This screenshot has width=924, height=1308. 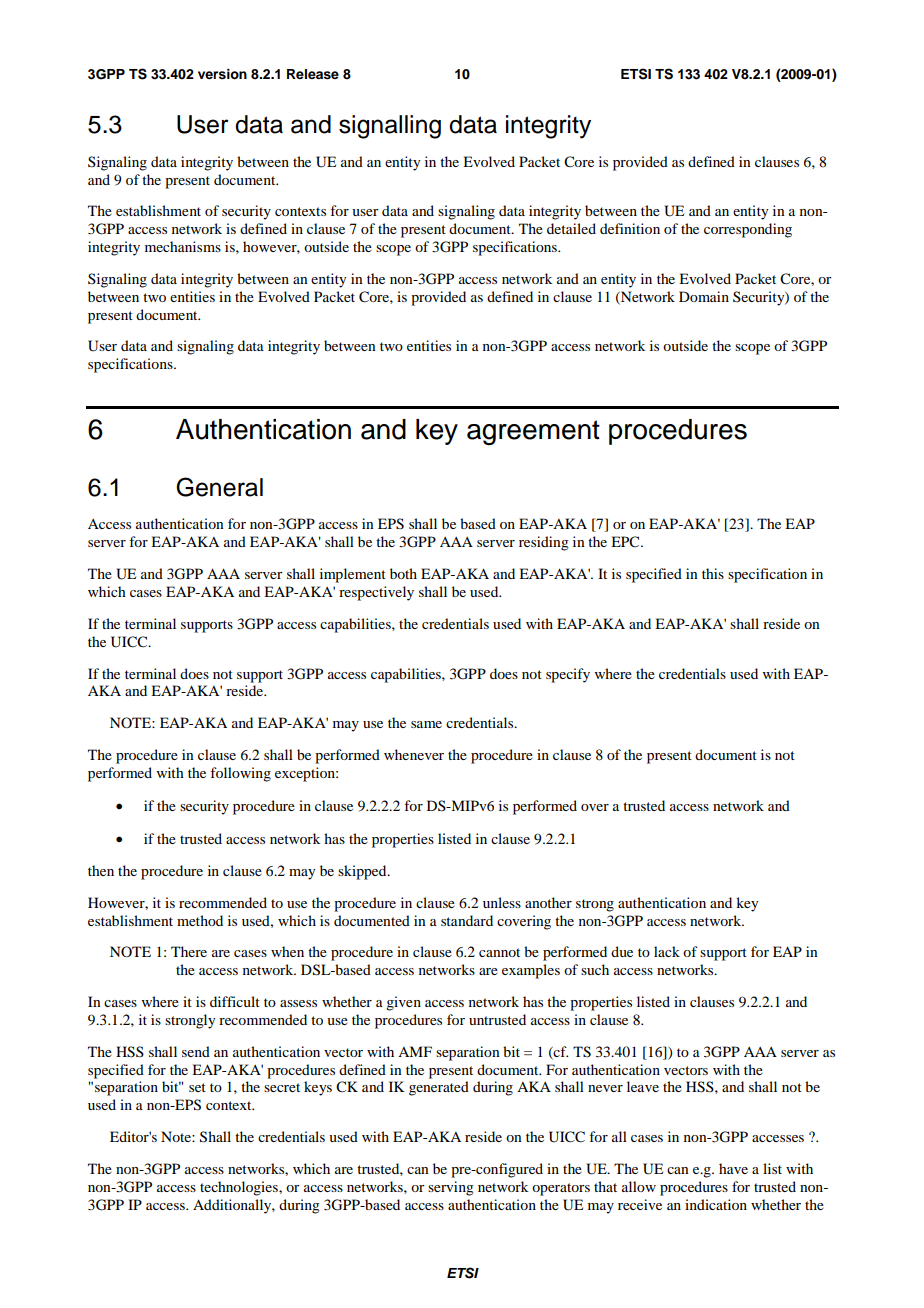 I want to click on General, so click(x=219, y=487).
